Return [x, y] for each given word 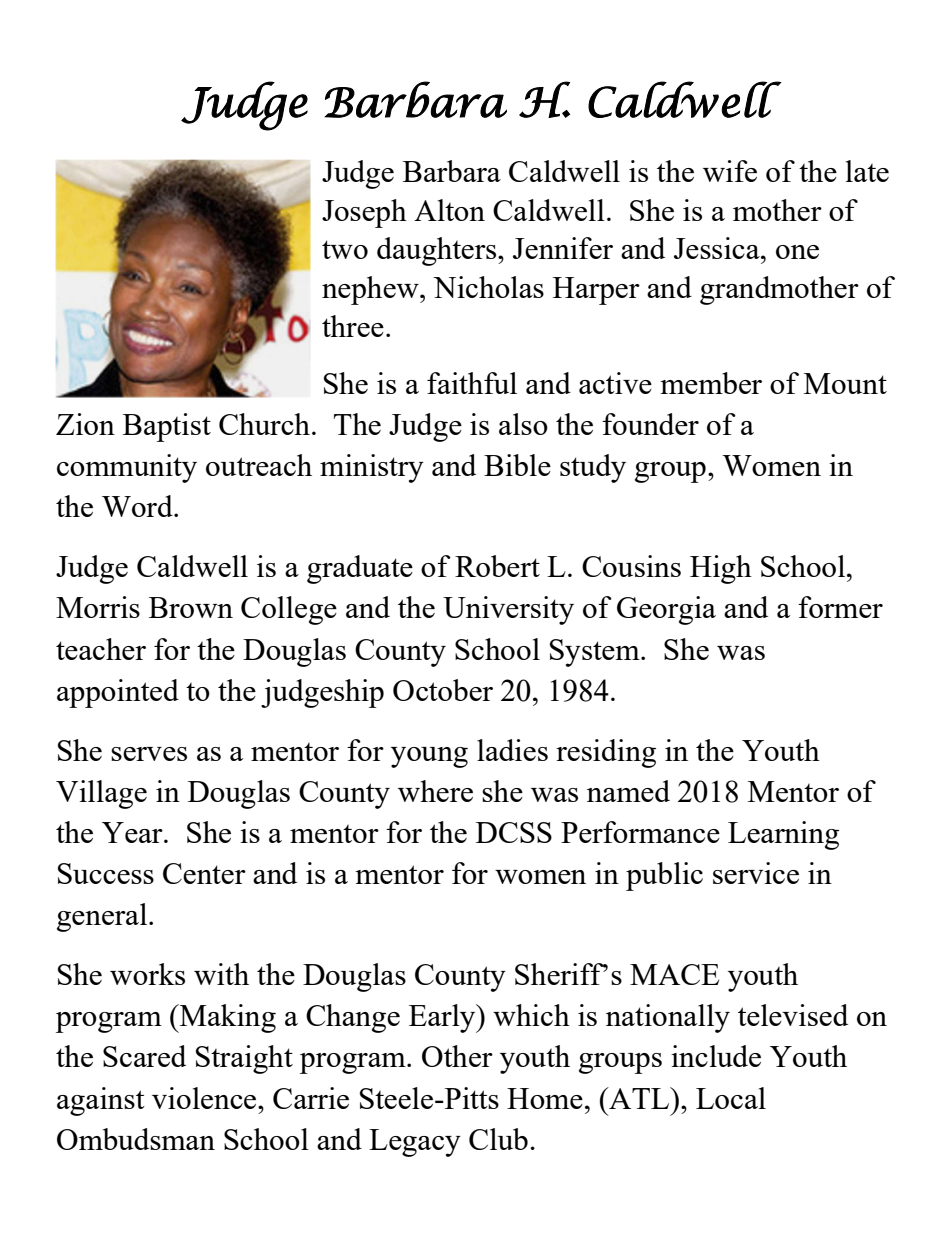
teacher [101, 649]
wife [730, 171]
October [443, 690]
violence [204, 1098]
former [840, 607]
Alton [449, 210]
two [345, 249]
